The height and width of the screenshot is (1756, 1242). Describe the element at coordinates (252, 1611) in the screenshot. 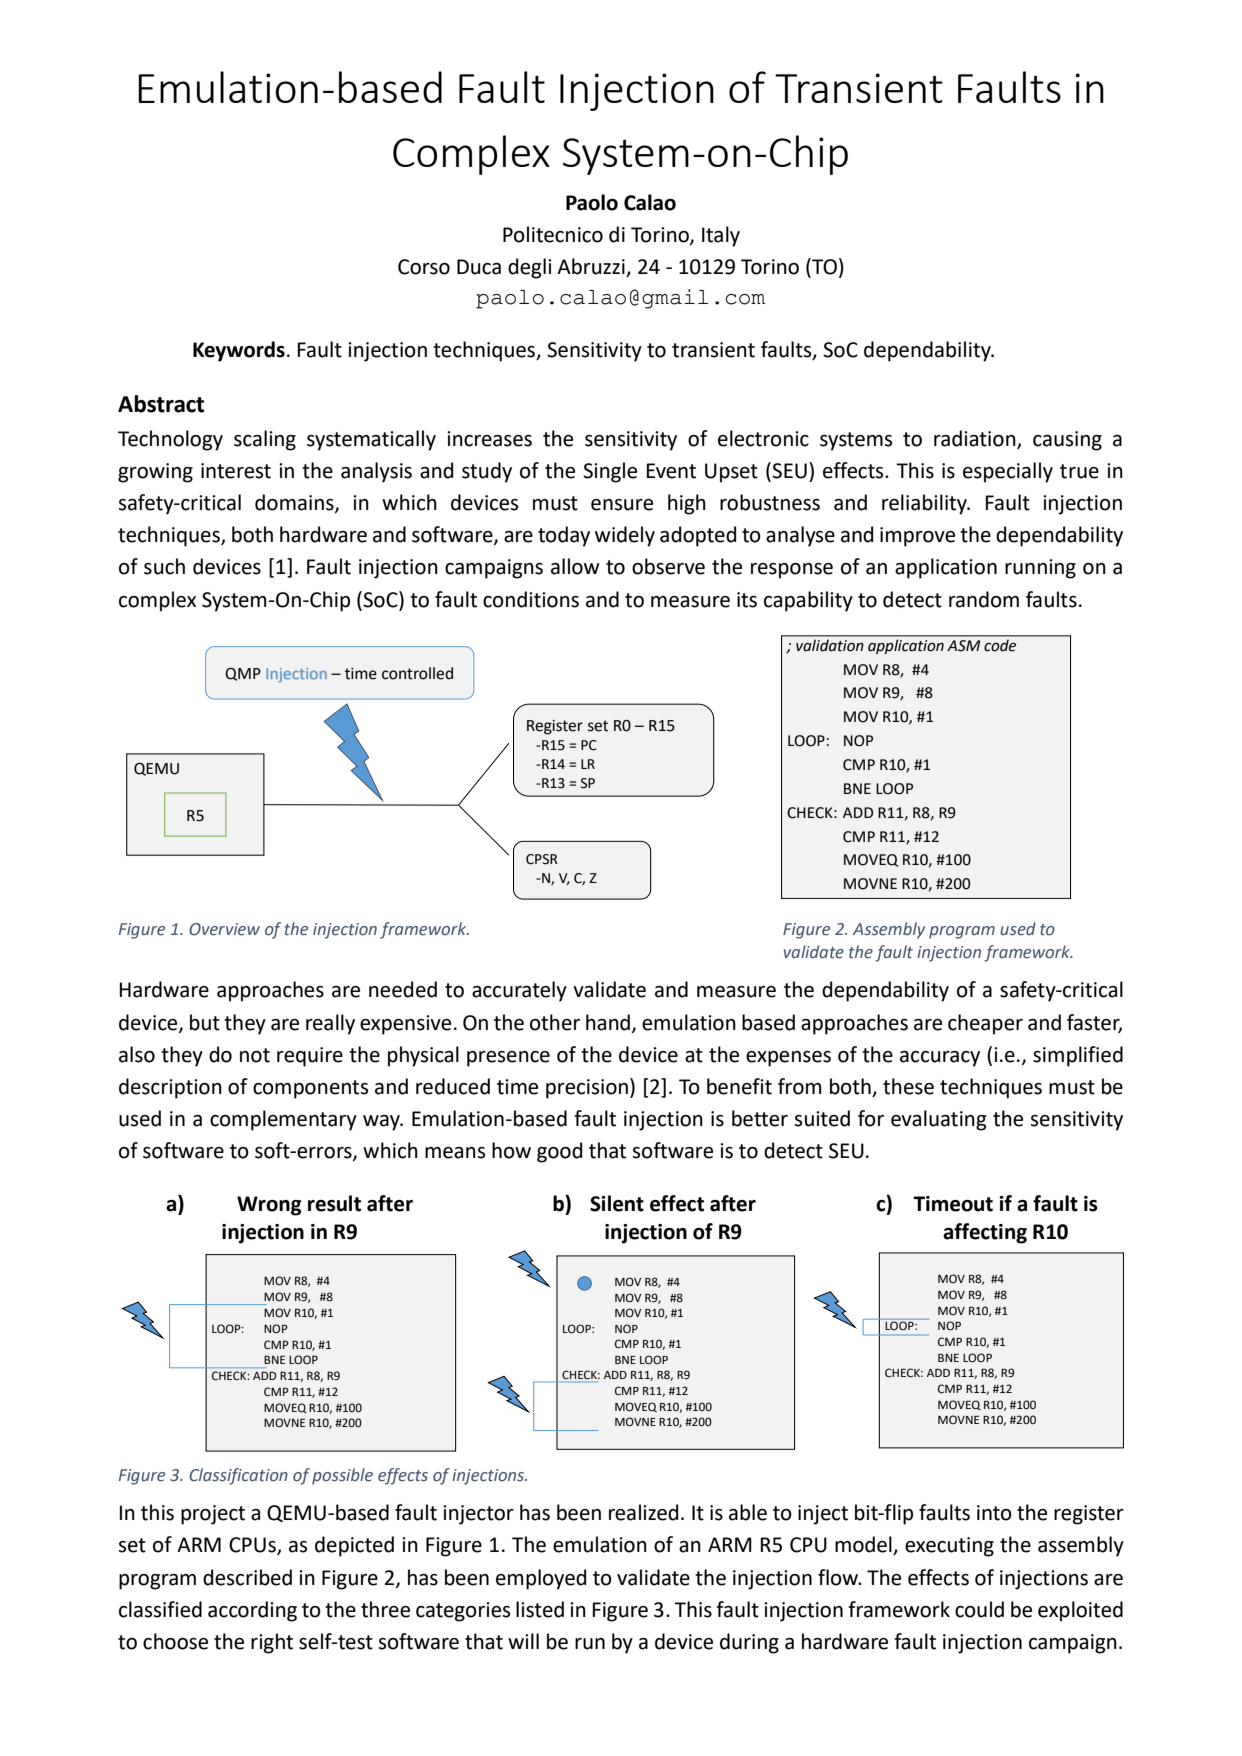

I see `according` at that location.
